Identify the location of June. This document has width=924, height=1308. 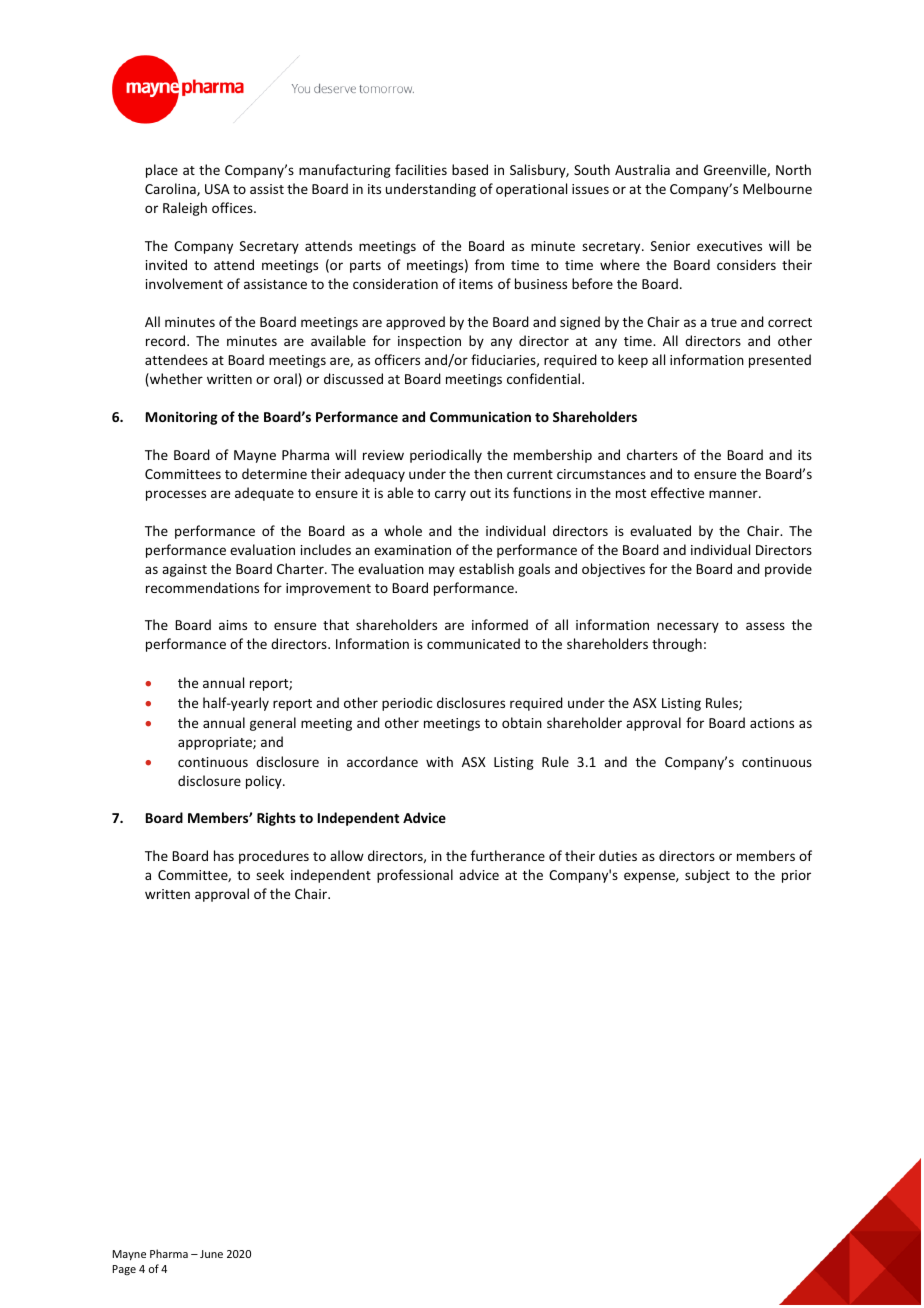
(211, 1254).
